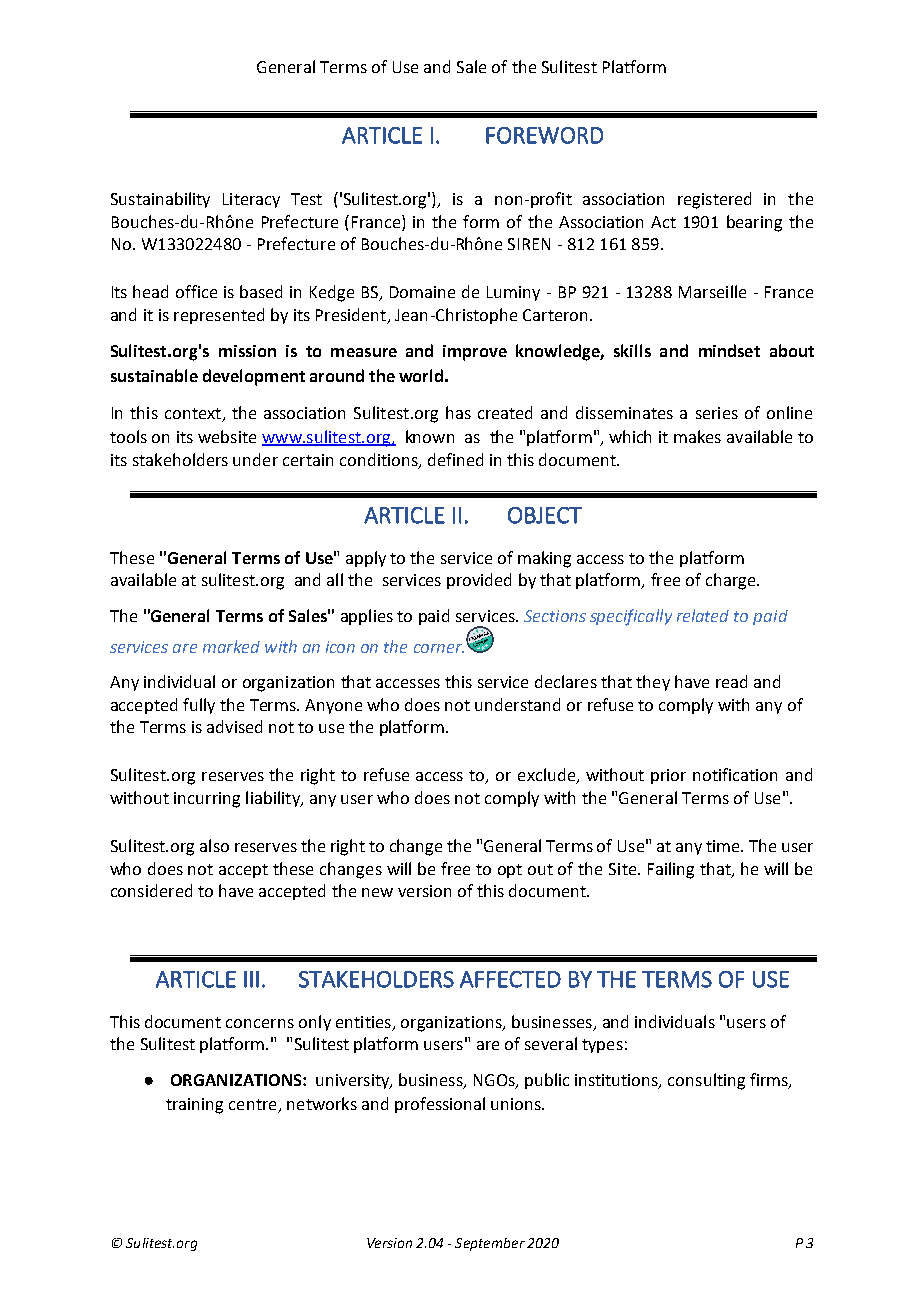 The image size is (924, 1307). What do you see at coordinates (199, 706) in the screenshot?
I see `fully` at bounding box center [199, 706].
